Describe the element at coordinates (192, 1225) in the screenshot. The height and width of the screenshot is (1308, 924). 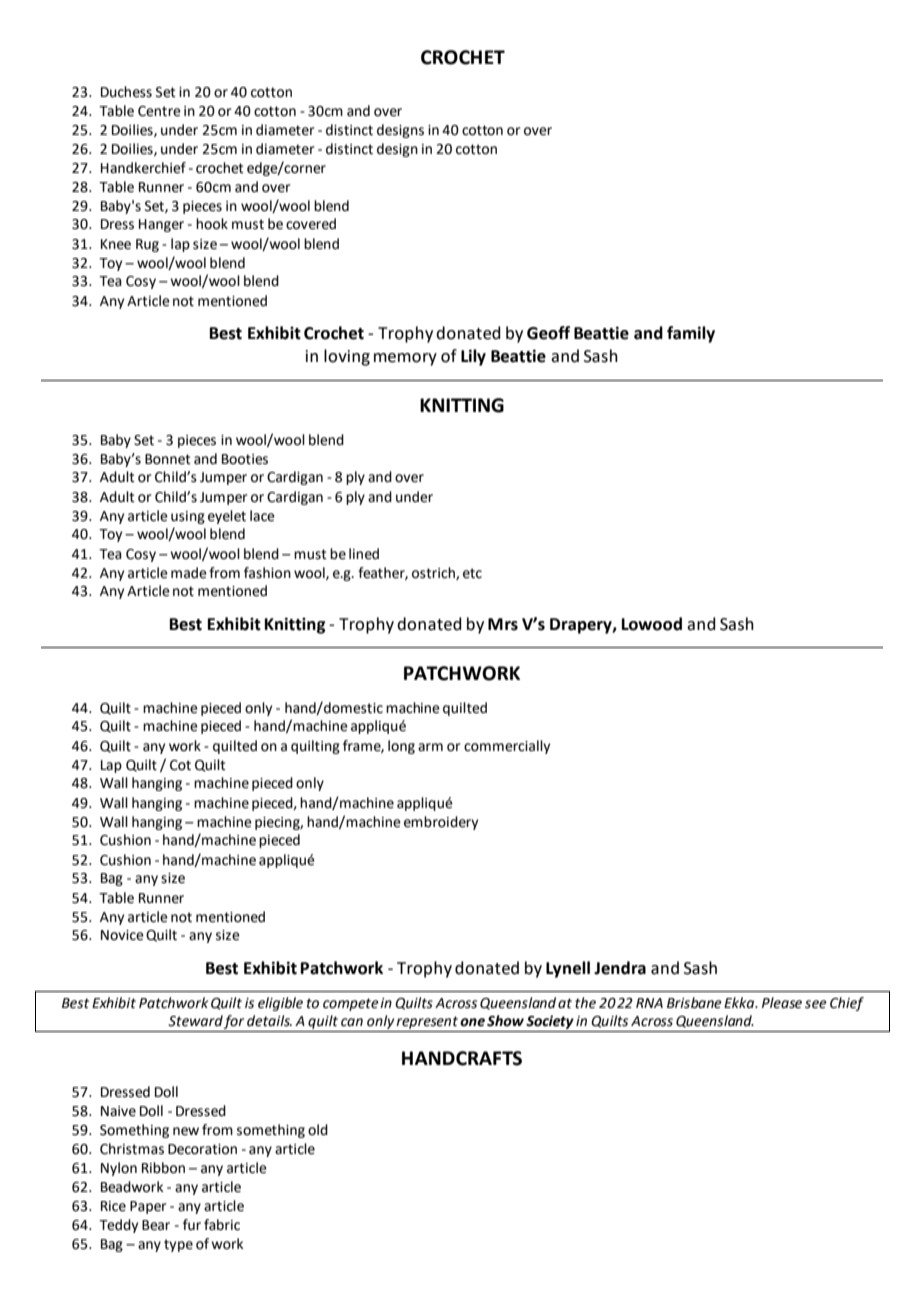
I see `fur` at that location.
